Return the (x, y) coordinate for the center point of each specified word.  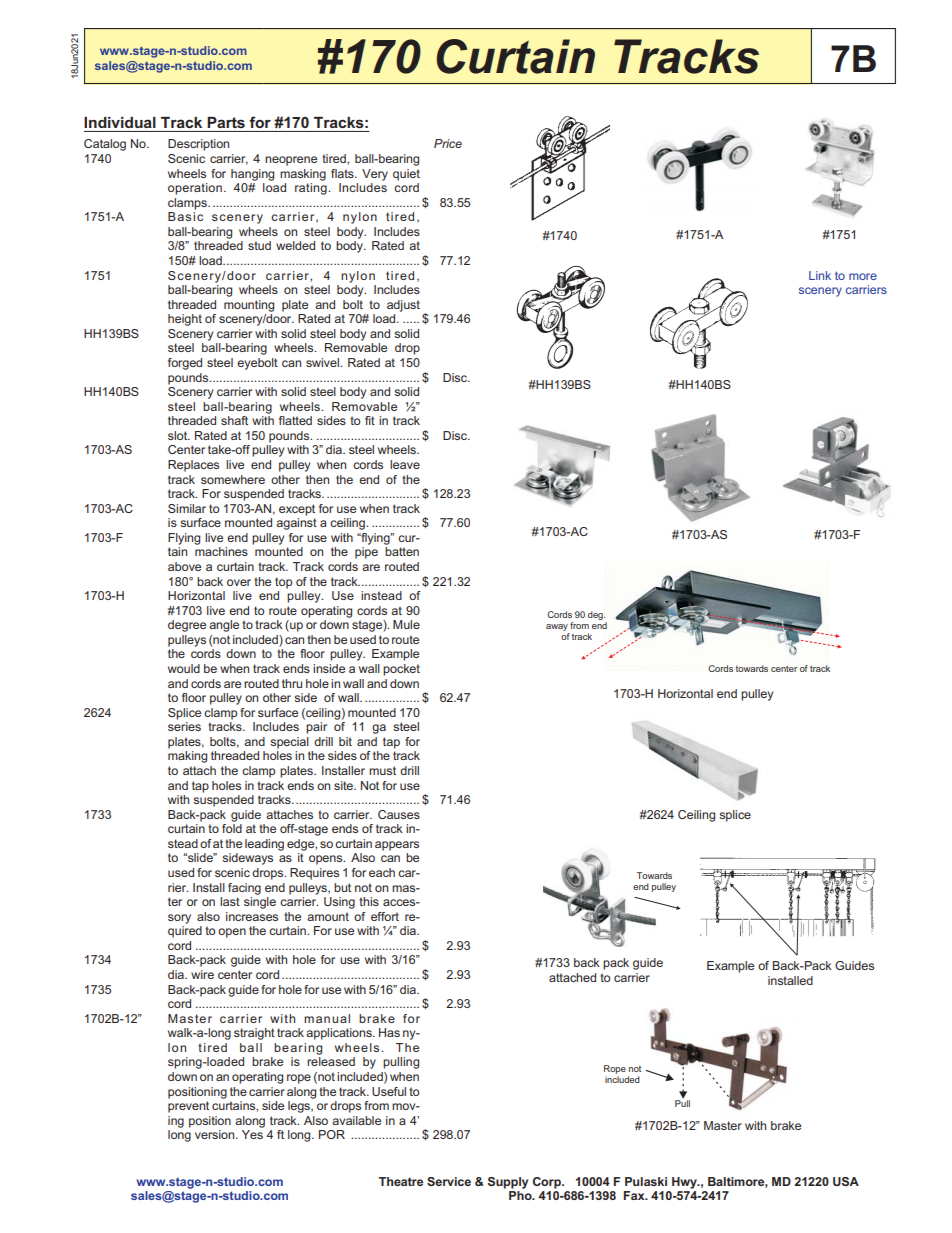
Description (198, 145)
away (558, 629)
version (216, 1134)
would (184, 668)
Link (820, 275)
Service (449, 1181)
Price (448, 143)
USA (846, 1181)
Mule (406, 624)
